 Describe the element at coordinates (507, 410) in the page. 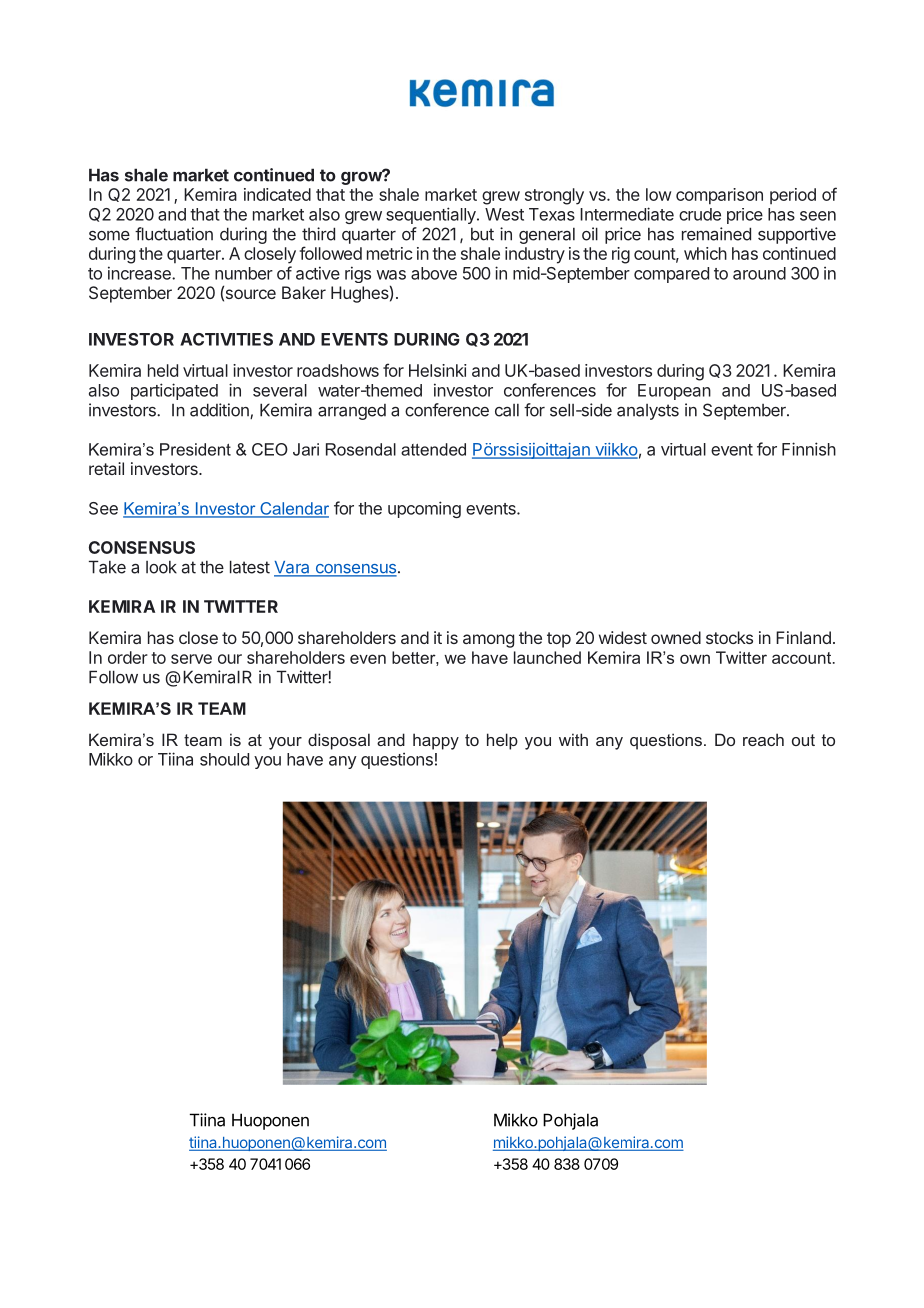

I see `call` at that location.
